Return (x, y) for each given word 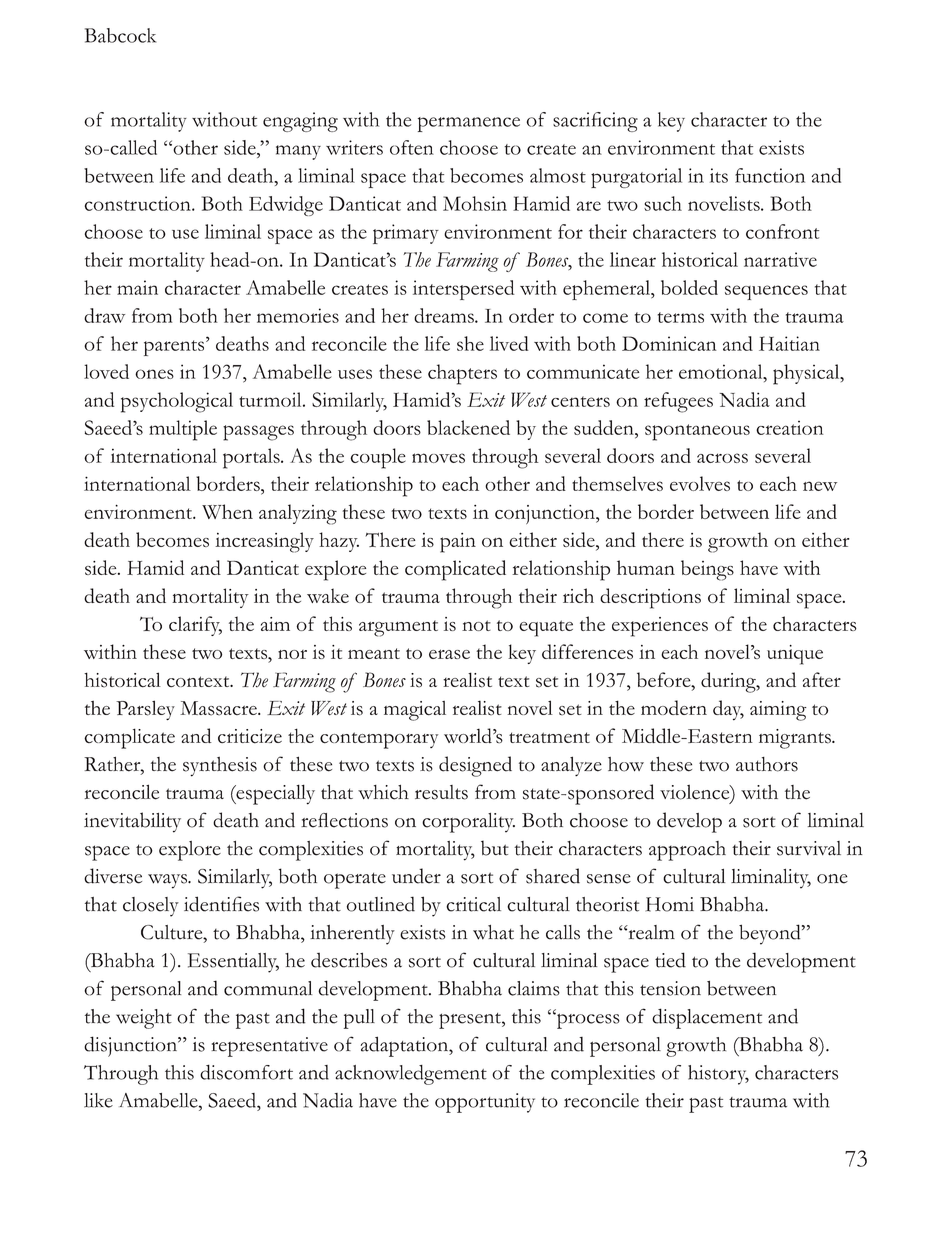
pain (458, 543)
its (719, 175)
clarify (195, 626)
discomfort (246, 1072)
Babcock (120, 35)
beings (707, 570)
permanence (469, 124)
